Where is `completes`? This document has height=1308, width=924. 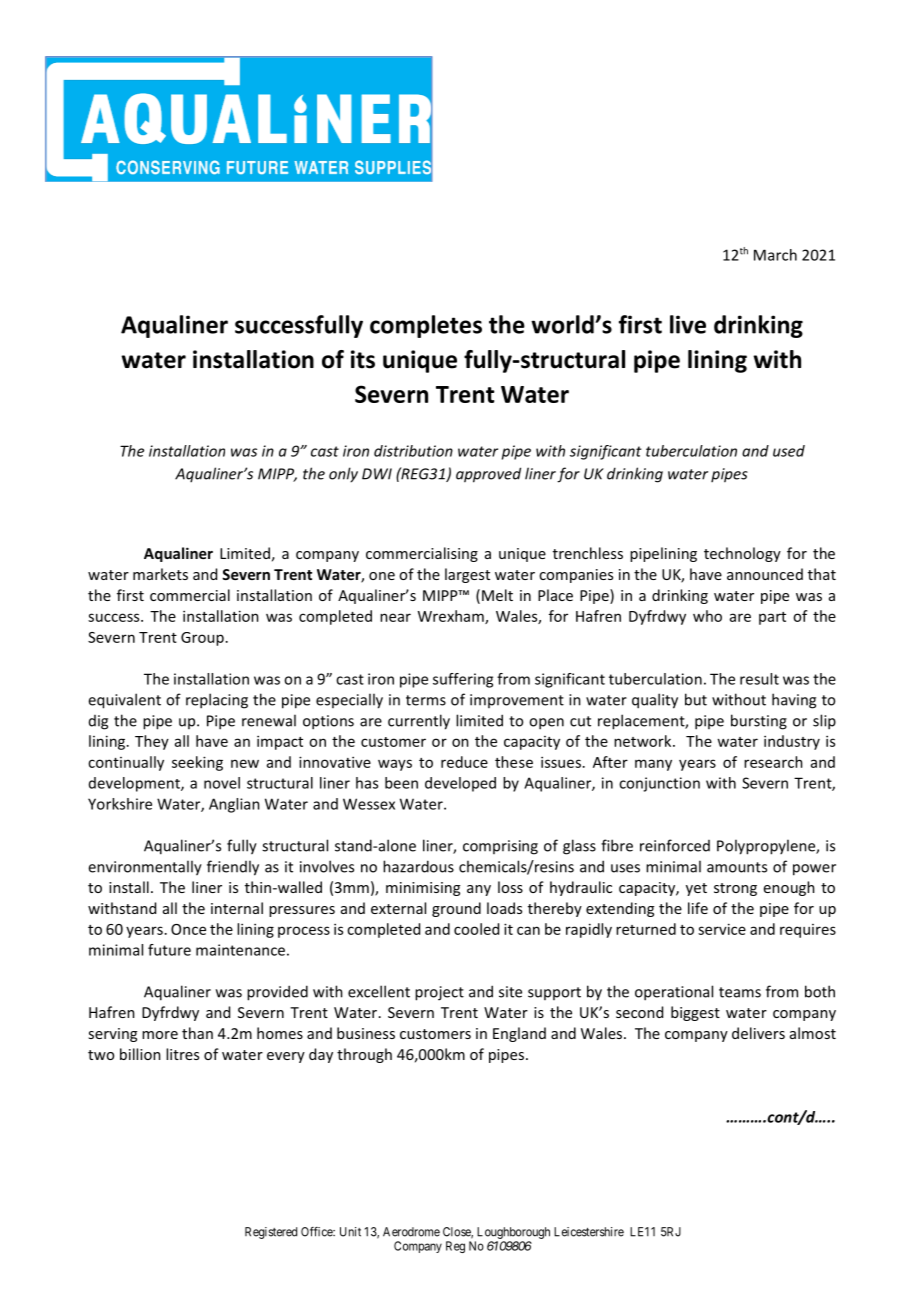 completes is located at coordinates (426, 326).
